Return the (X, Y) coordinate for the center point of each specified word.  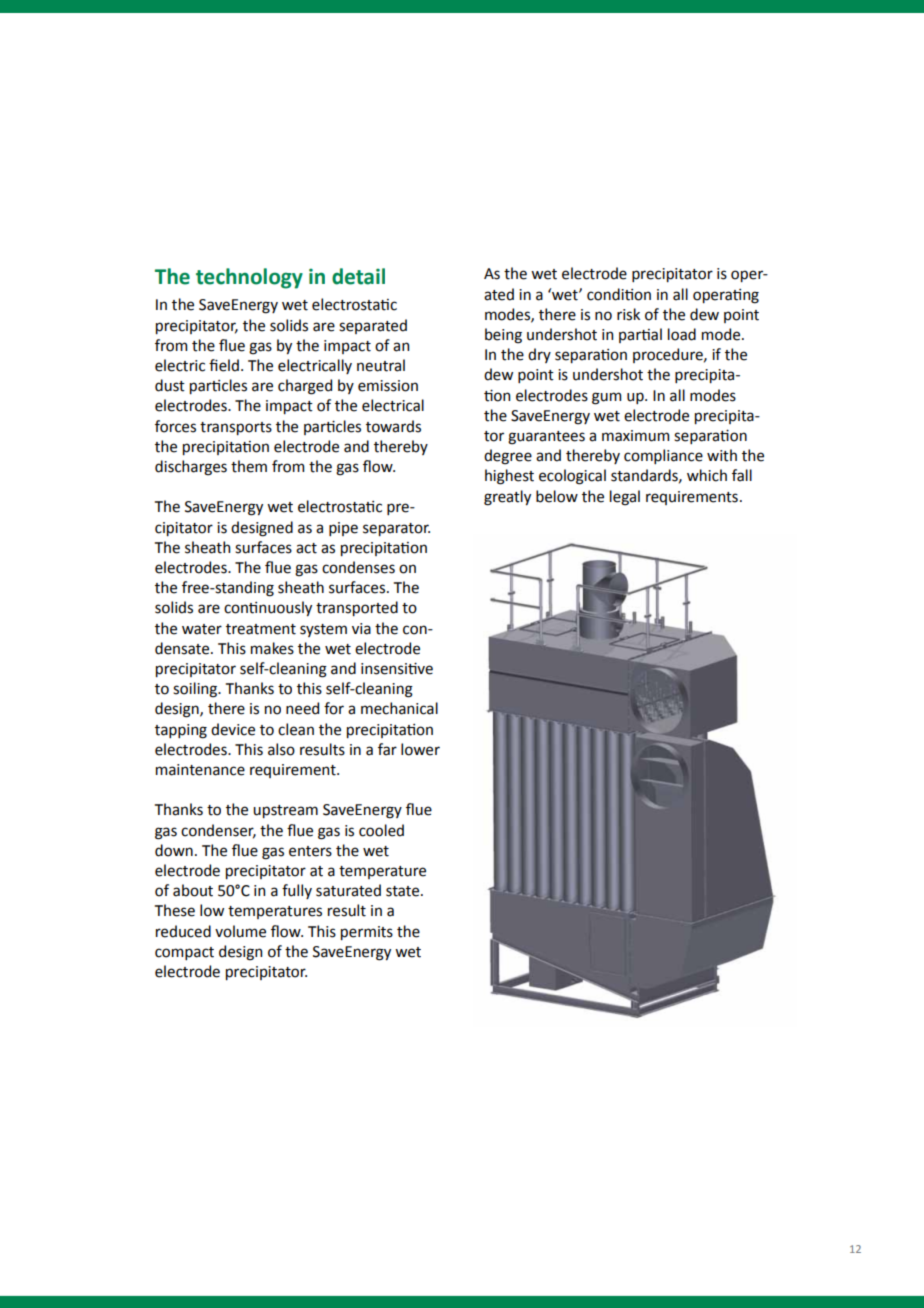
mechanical (399, 708)
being (503, 336)
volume (240, 931)
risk (628, 314)
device (233, 729)
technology (249, 278)
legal (625, 498)
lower (420, 749)
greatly (507, 498)
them (249, 466)
